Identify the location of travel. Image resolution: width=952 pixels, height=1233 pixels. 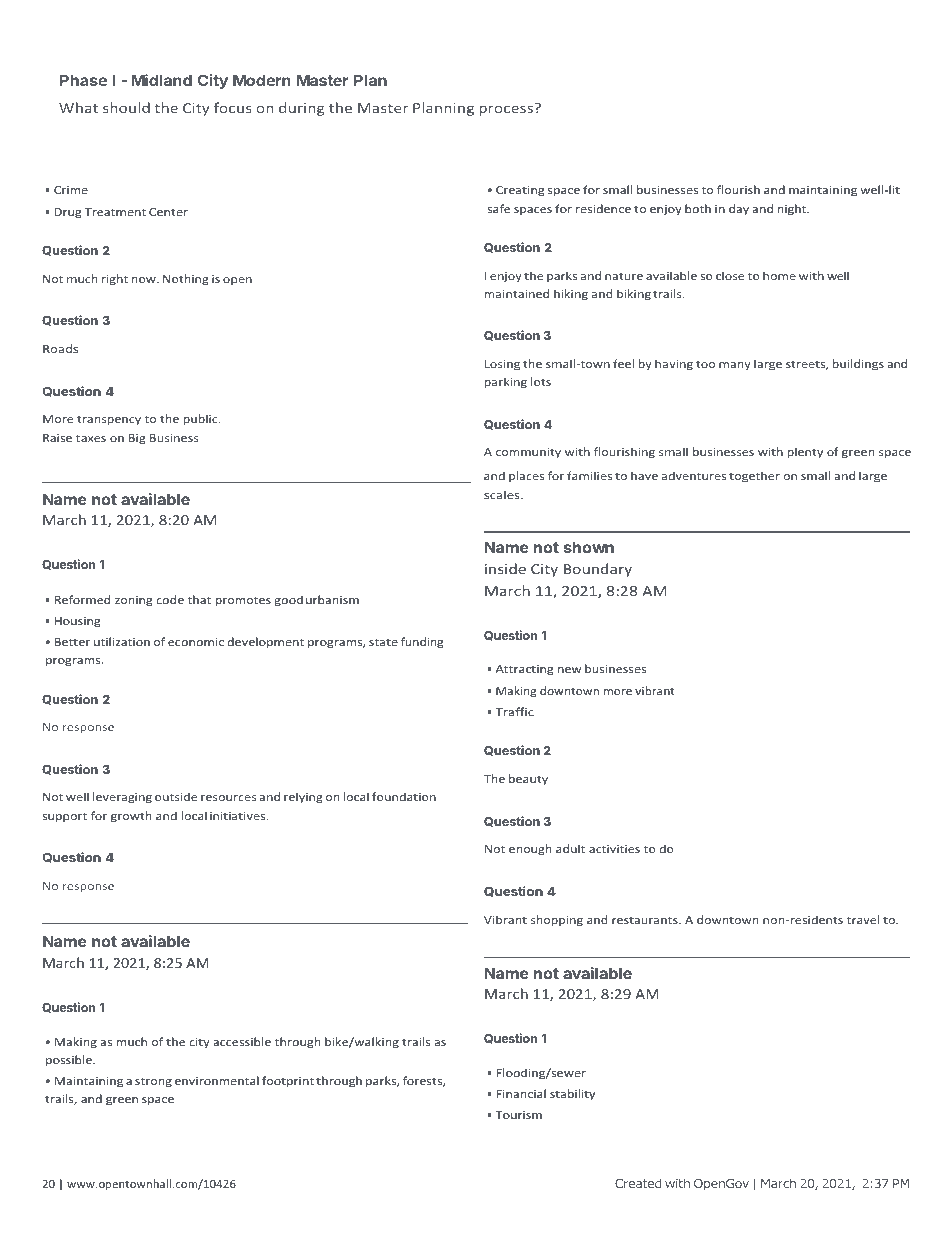
(863, 919).
